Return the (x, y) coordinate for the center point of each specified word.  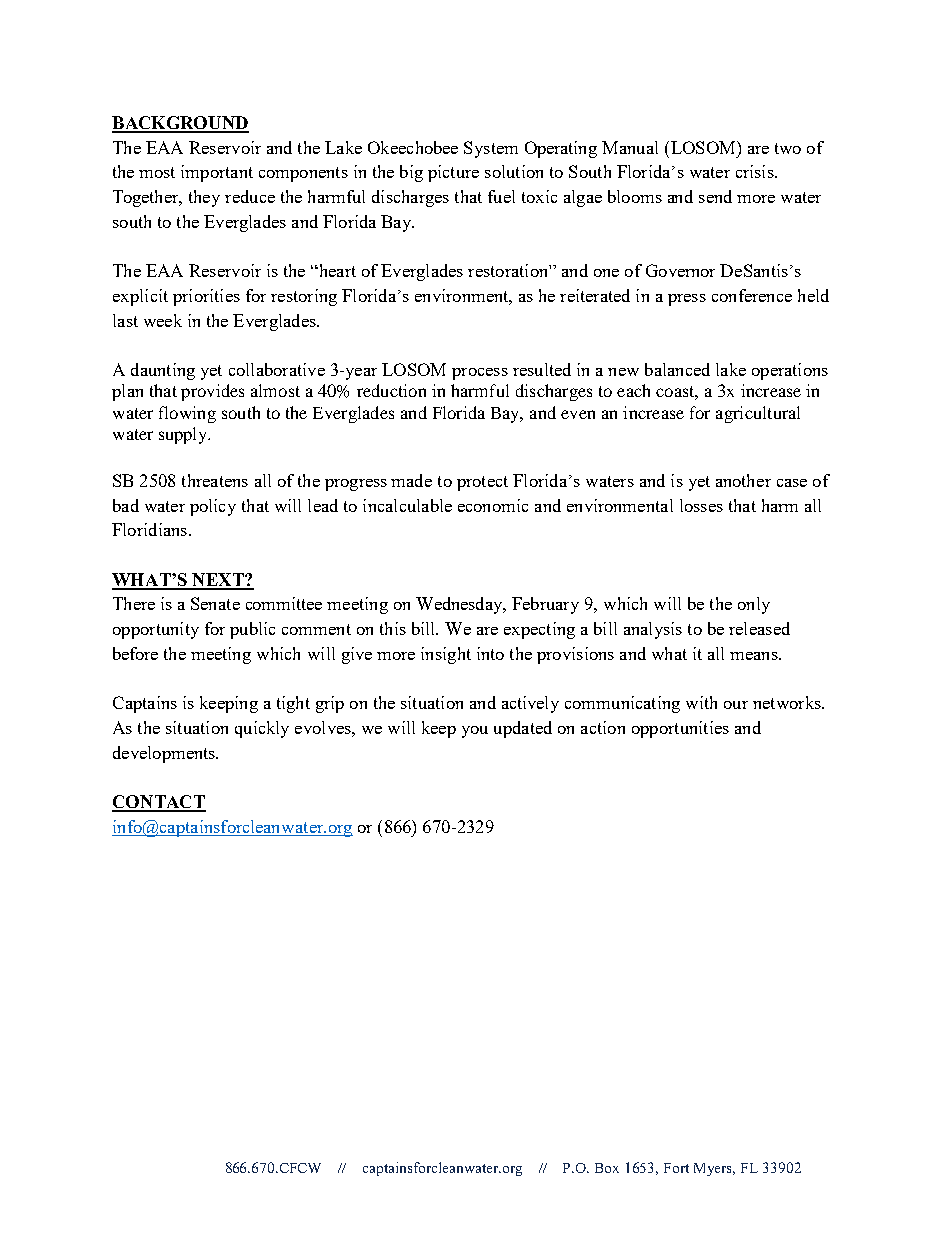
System (491, 149)
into (490, 653)
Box (607, 1168)
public (252, 630)
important (217, 173)
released (759, 628)
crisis (756, 171)
